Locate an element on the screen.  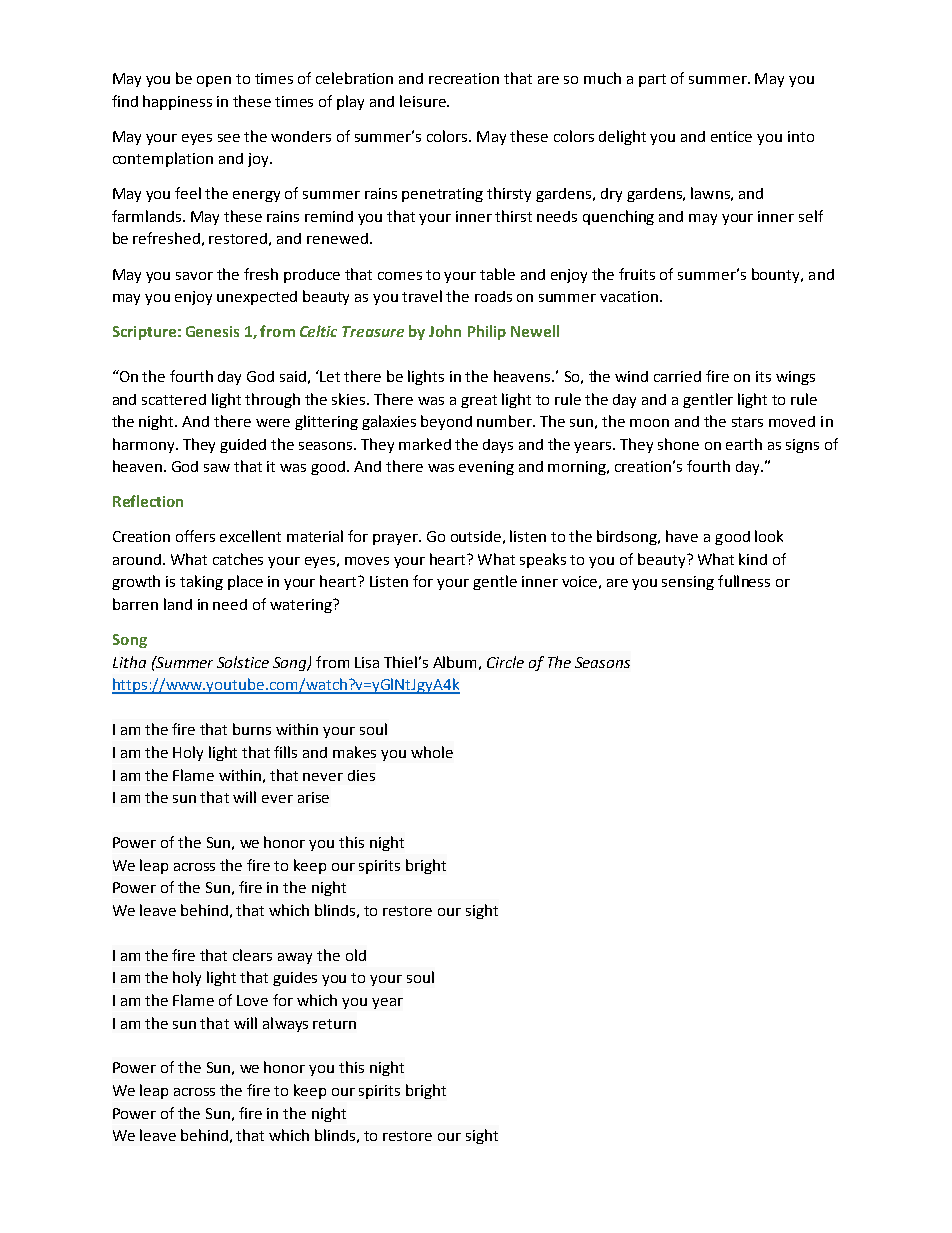
happiness is located at coordinates (177, 102).
